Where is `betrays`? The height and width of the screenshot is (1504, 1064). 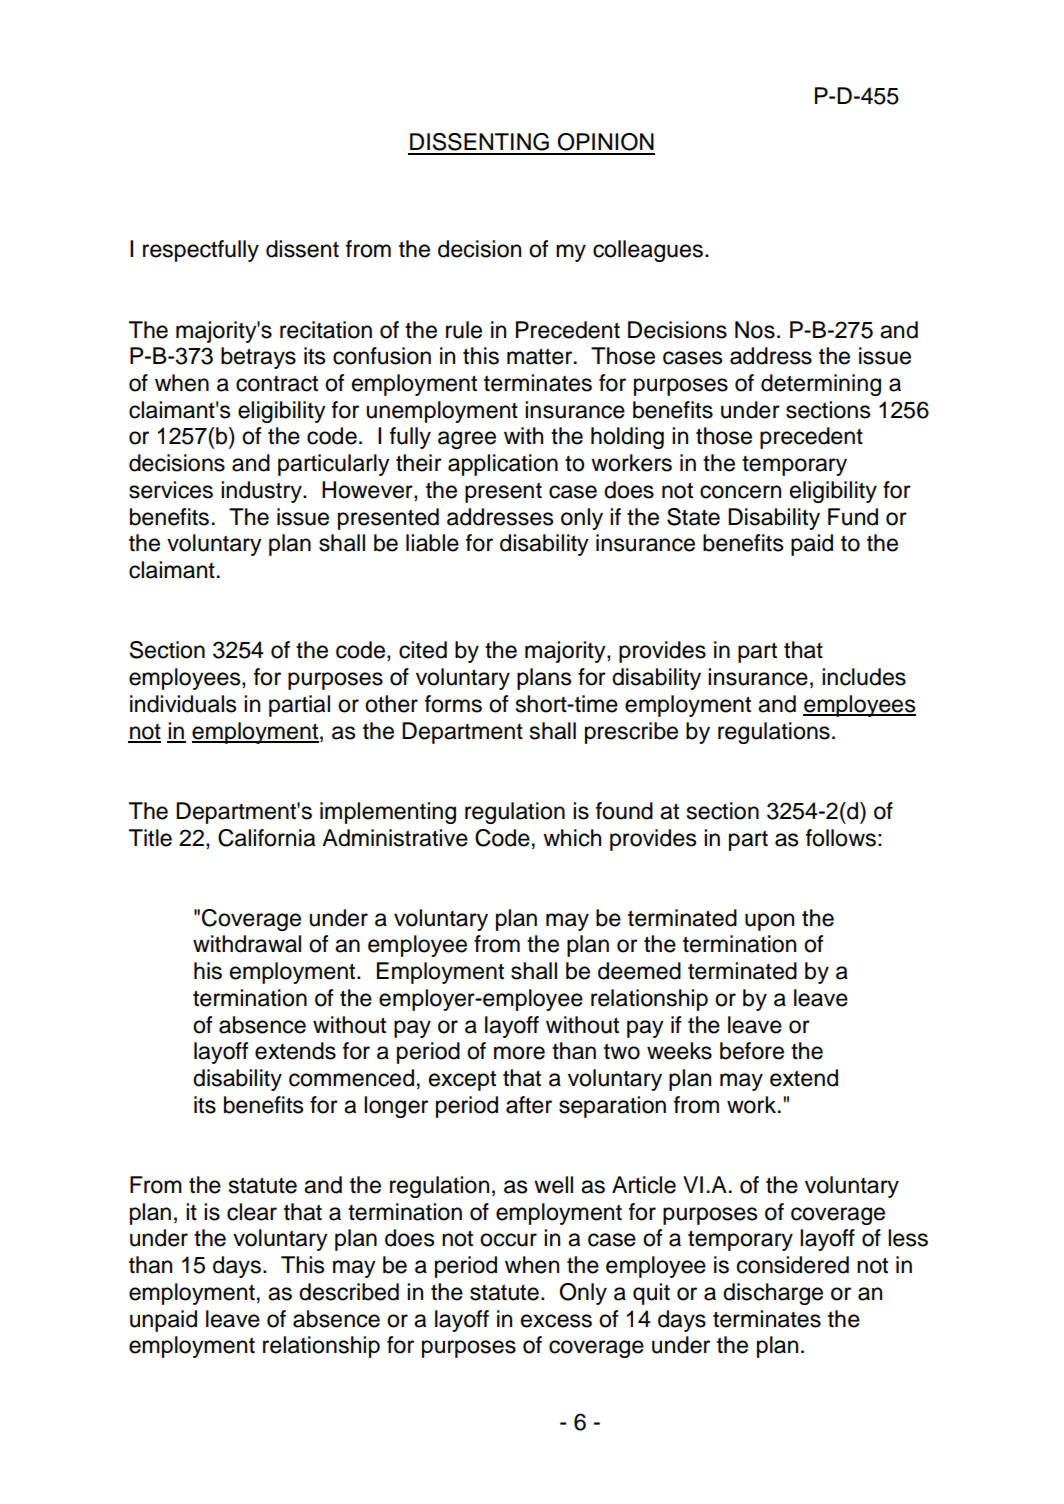 betrays is located at coordinates (258, 358).
